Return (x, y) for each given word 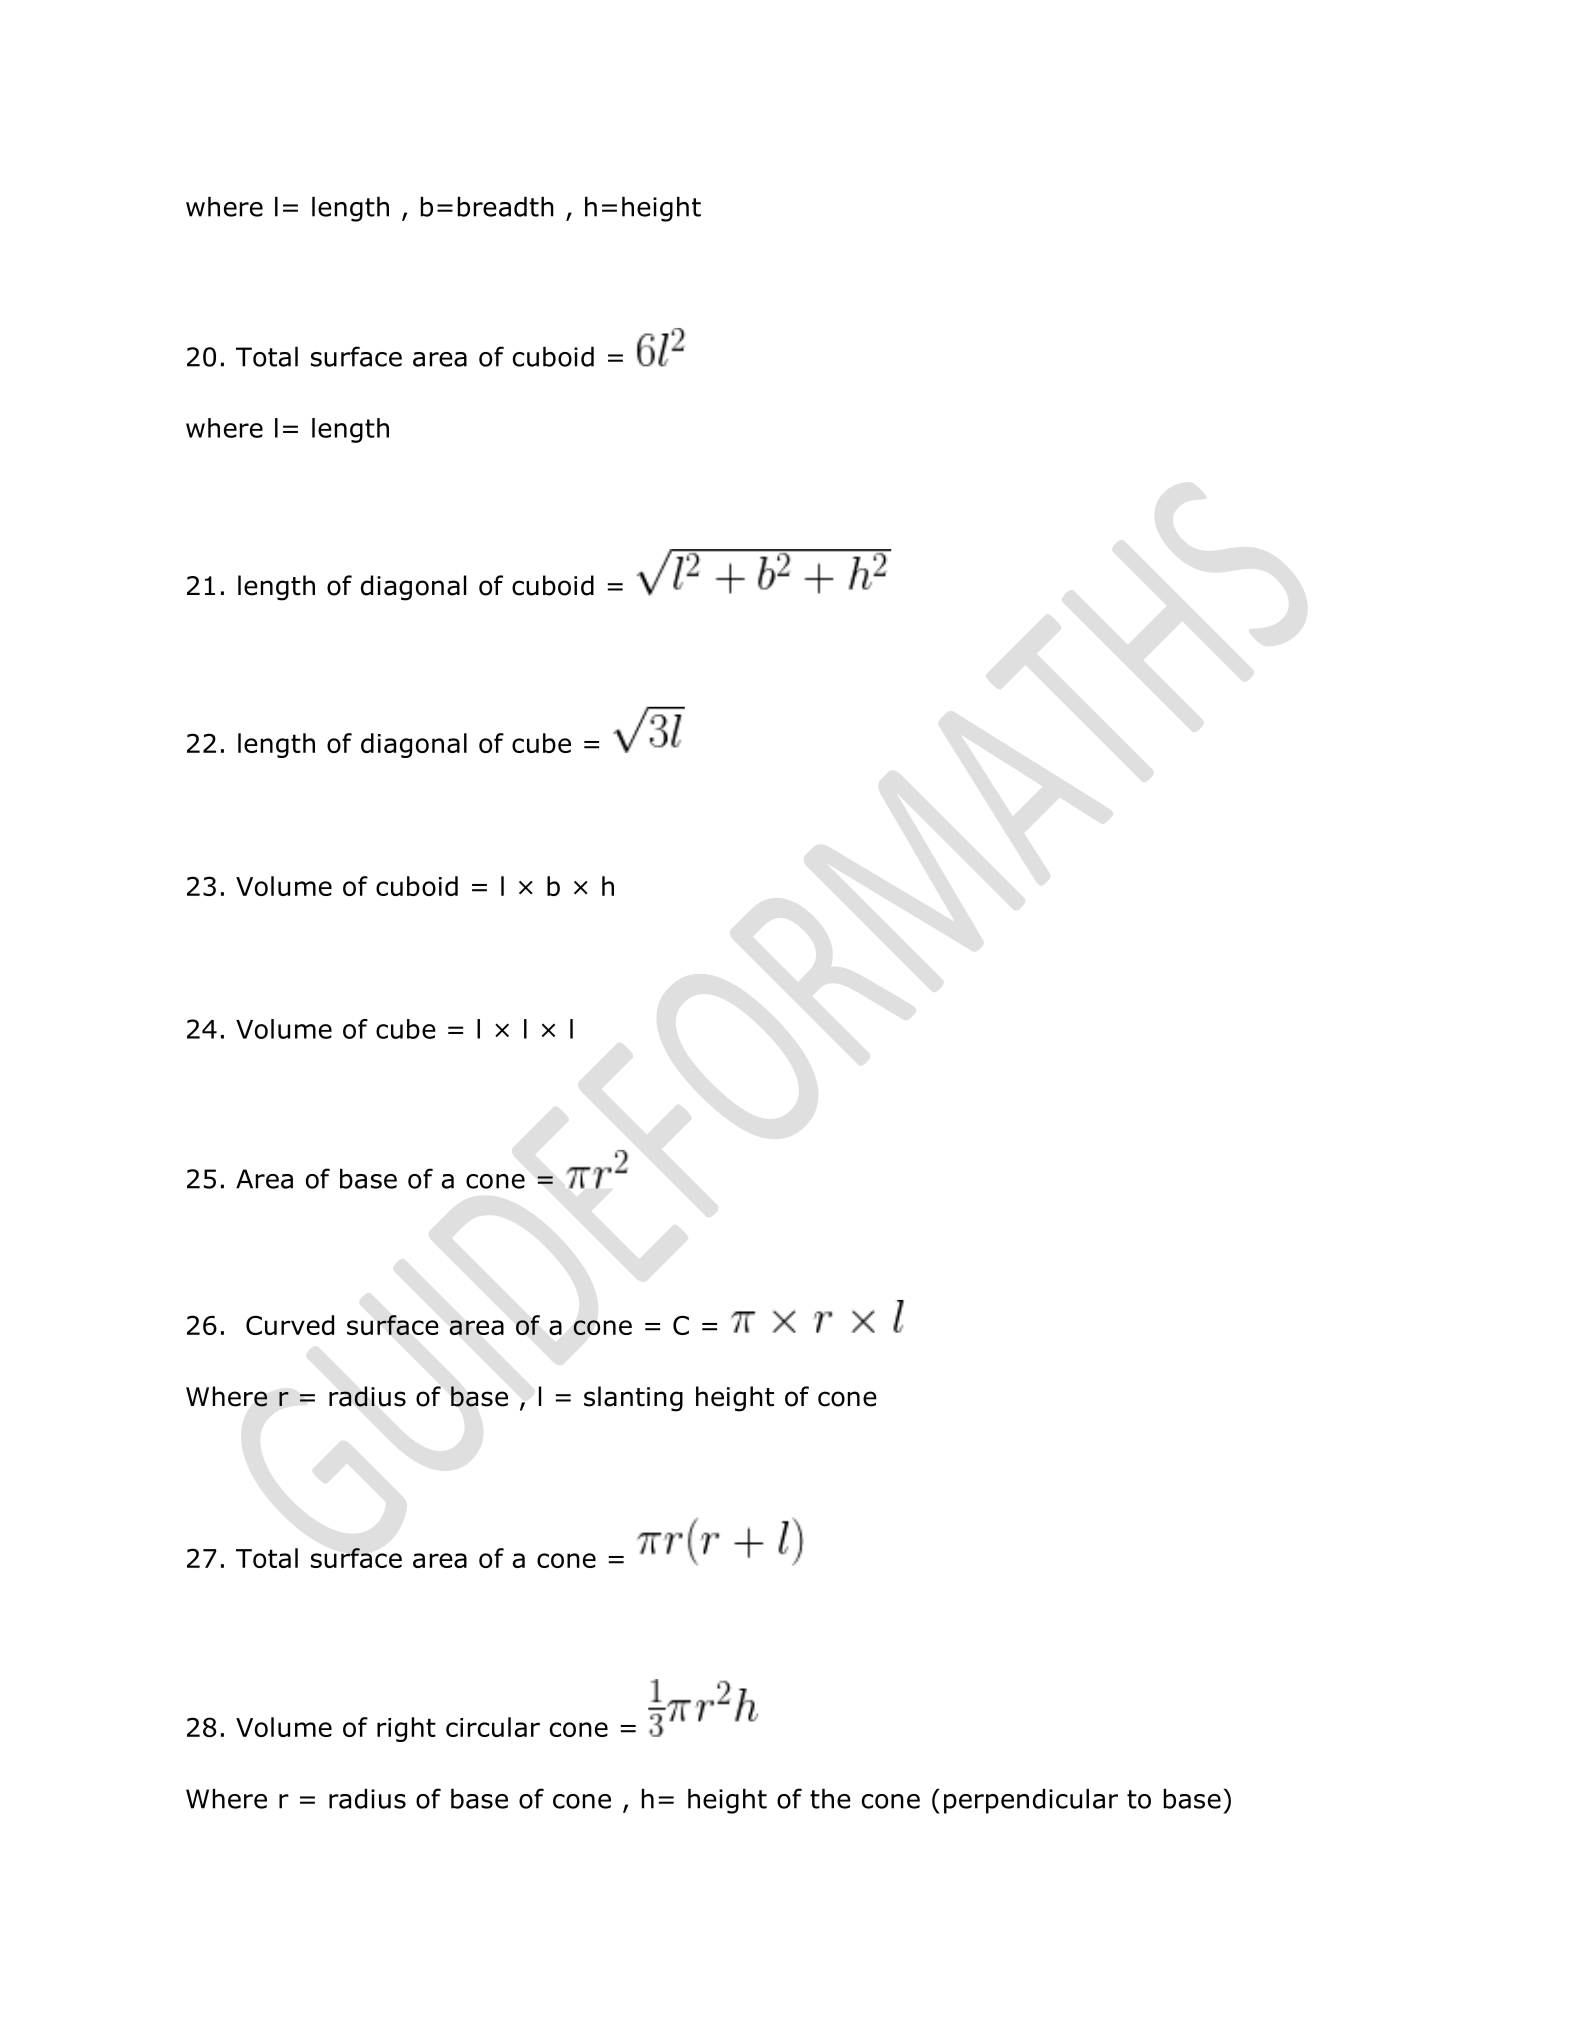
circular (493, 1727)
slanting (633, 1399)
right (406, 1729)
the (830, 1798)
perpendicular (1031, 1801)
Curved (290, 1325)
